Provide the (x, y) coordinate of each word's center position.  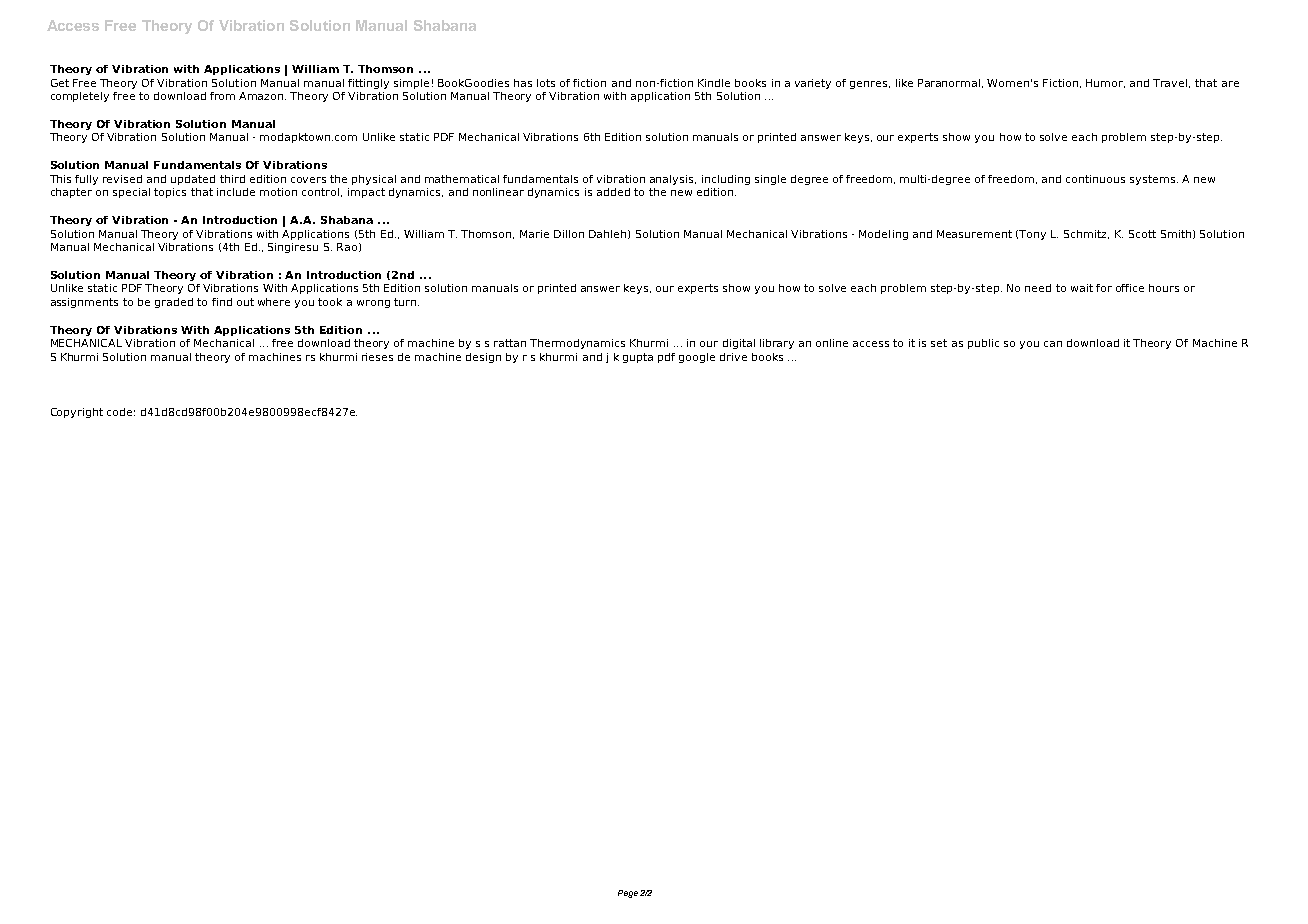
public (983, 344)
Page (628, 894)
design (483, 358)
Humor (1105, 83)
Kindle (714, 83)
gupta (638, 358)
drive (733, 357)
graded (174, 303)
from (222, 96)
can (1053, 344)
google (697, 358)
